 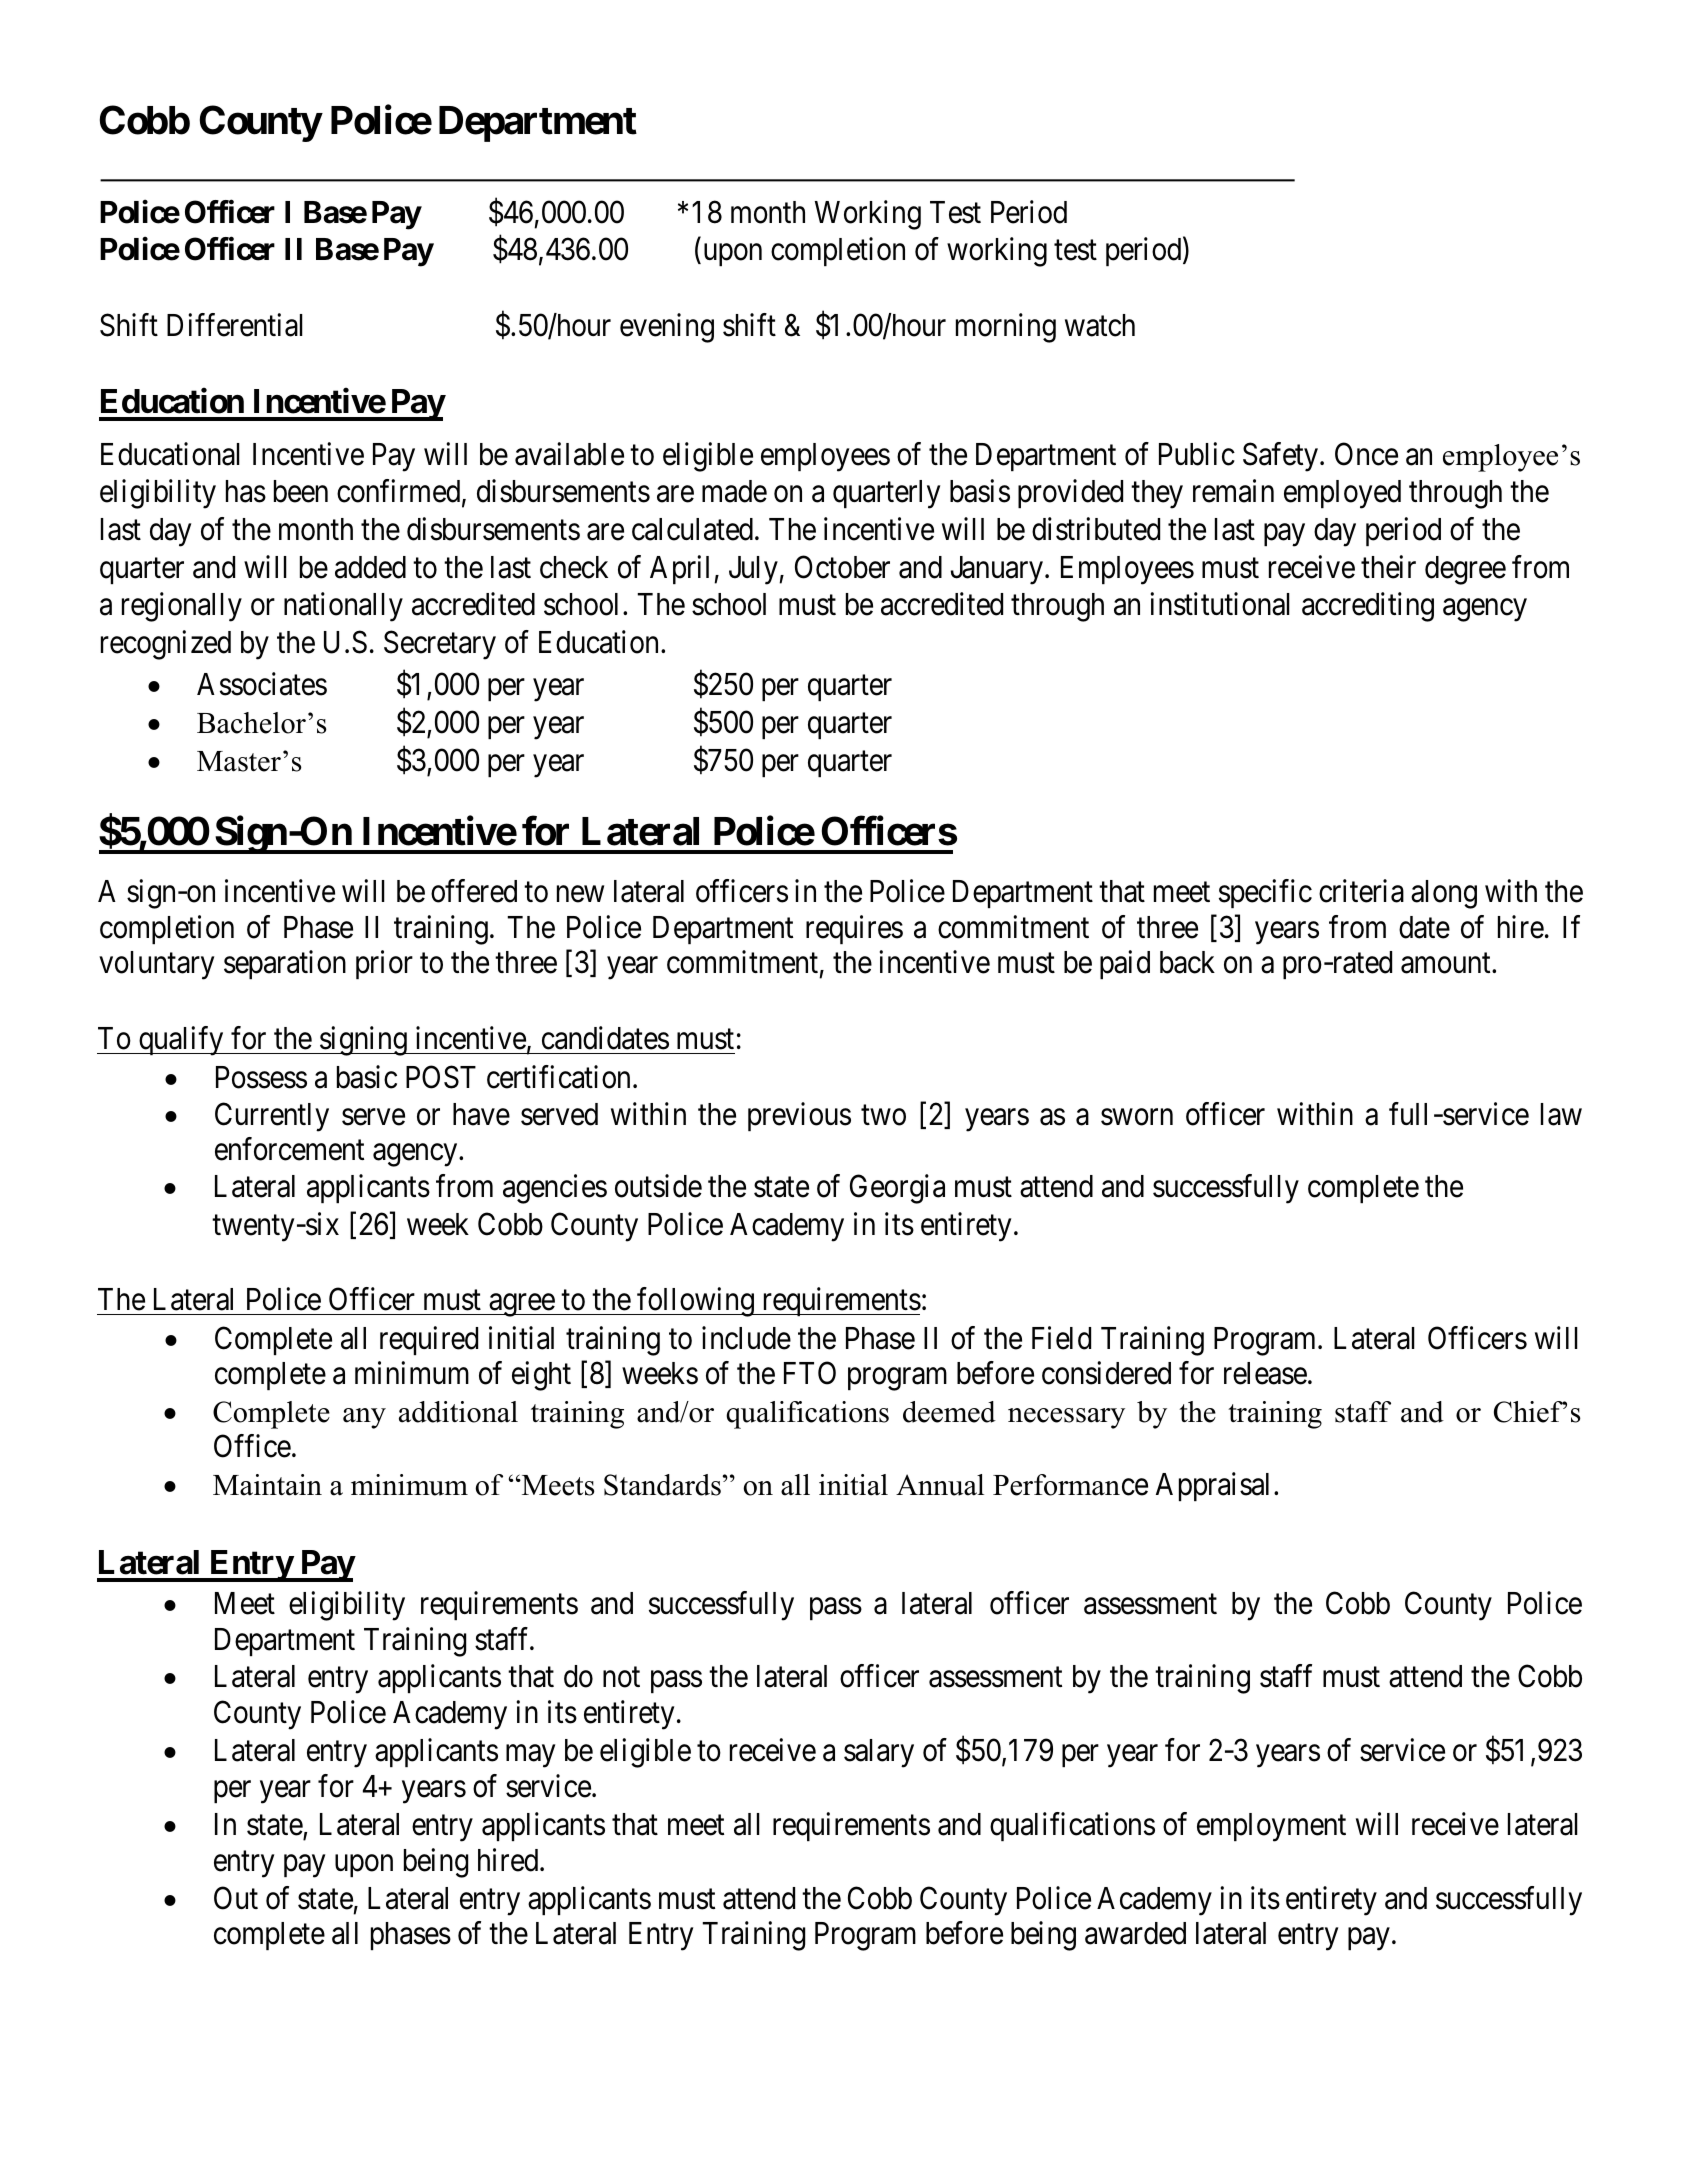 What do you see at coordinates (1006, 328) in the screenshot?
I see `morning` at bounding box center [1006, 328].
